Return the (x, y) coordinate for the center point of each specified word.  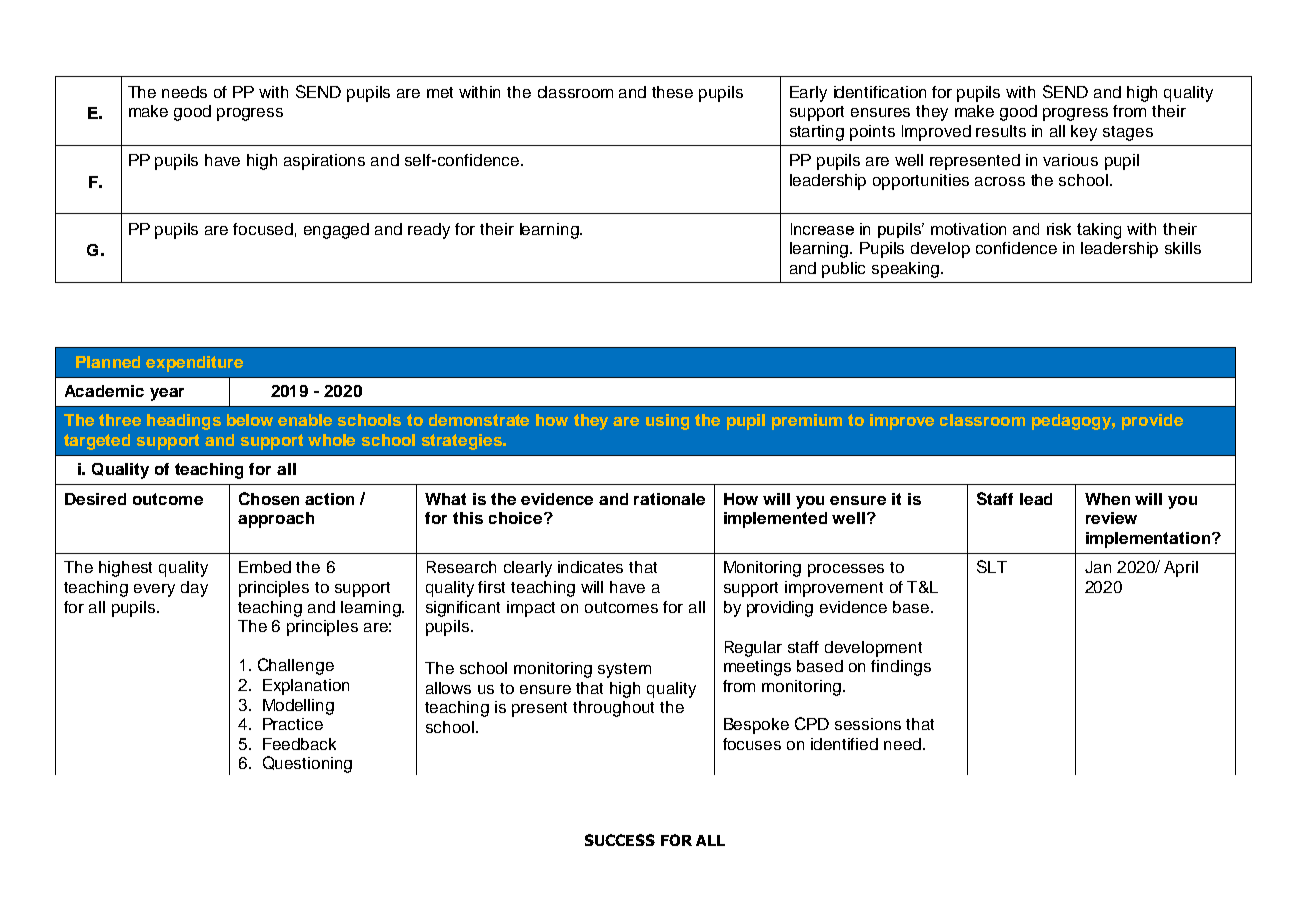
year (167, 394)
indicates (590, 567)
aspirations (324, 162)
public (843, 270)
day (194, 589)
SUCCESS (620, 840)
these (672, 92)
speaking (907, 270)
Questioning (307, 764)
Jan (1098, 567)
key (1084, 133)
